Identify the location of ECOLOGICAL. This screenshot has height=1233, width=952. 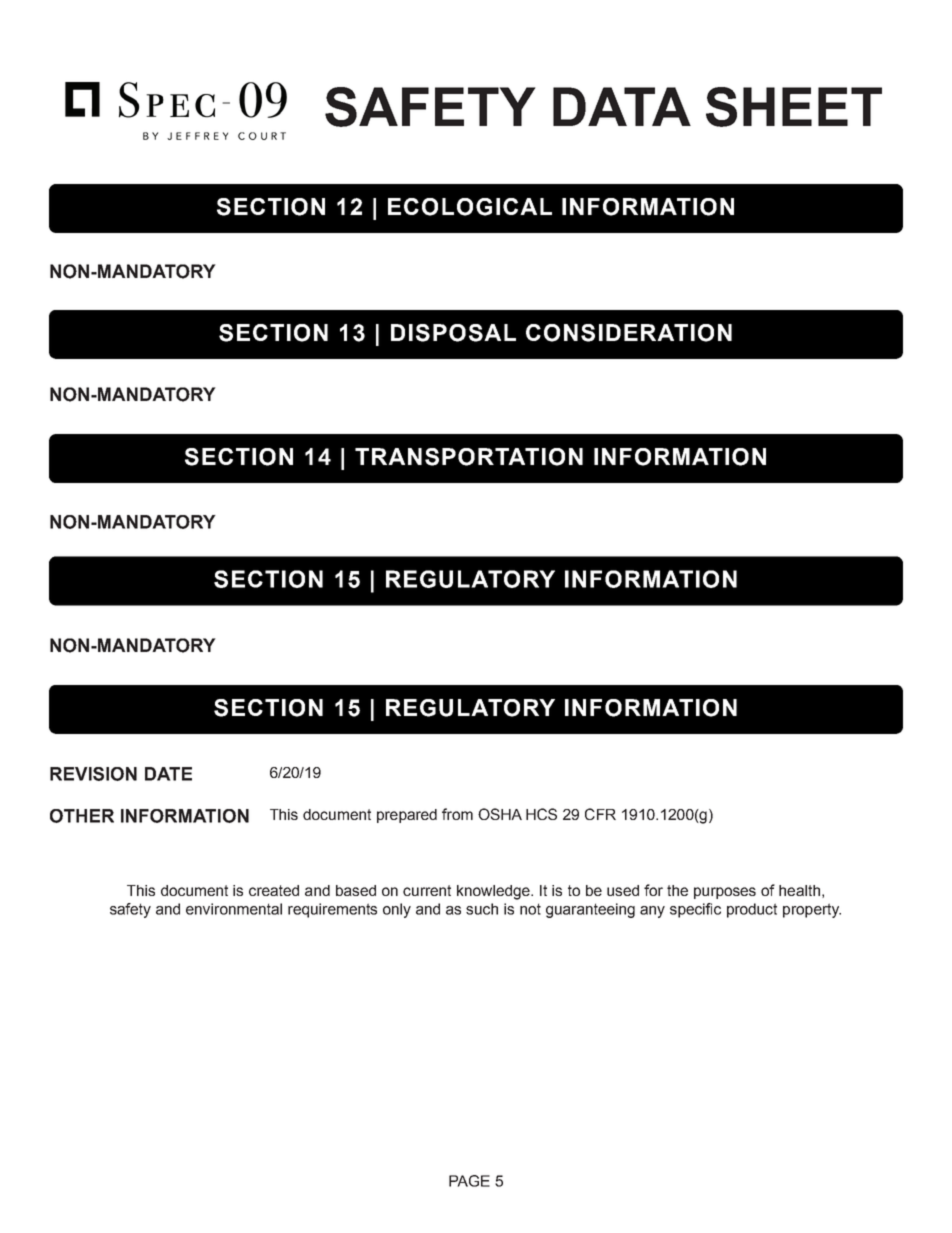
(470, 207).
